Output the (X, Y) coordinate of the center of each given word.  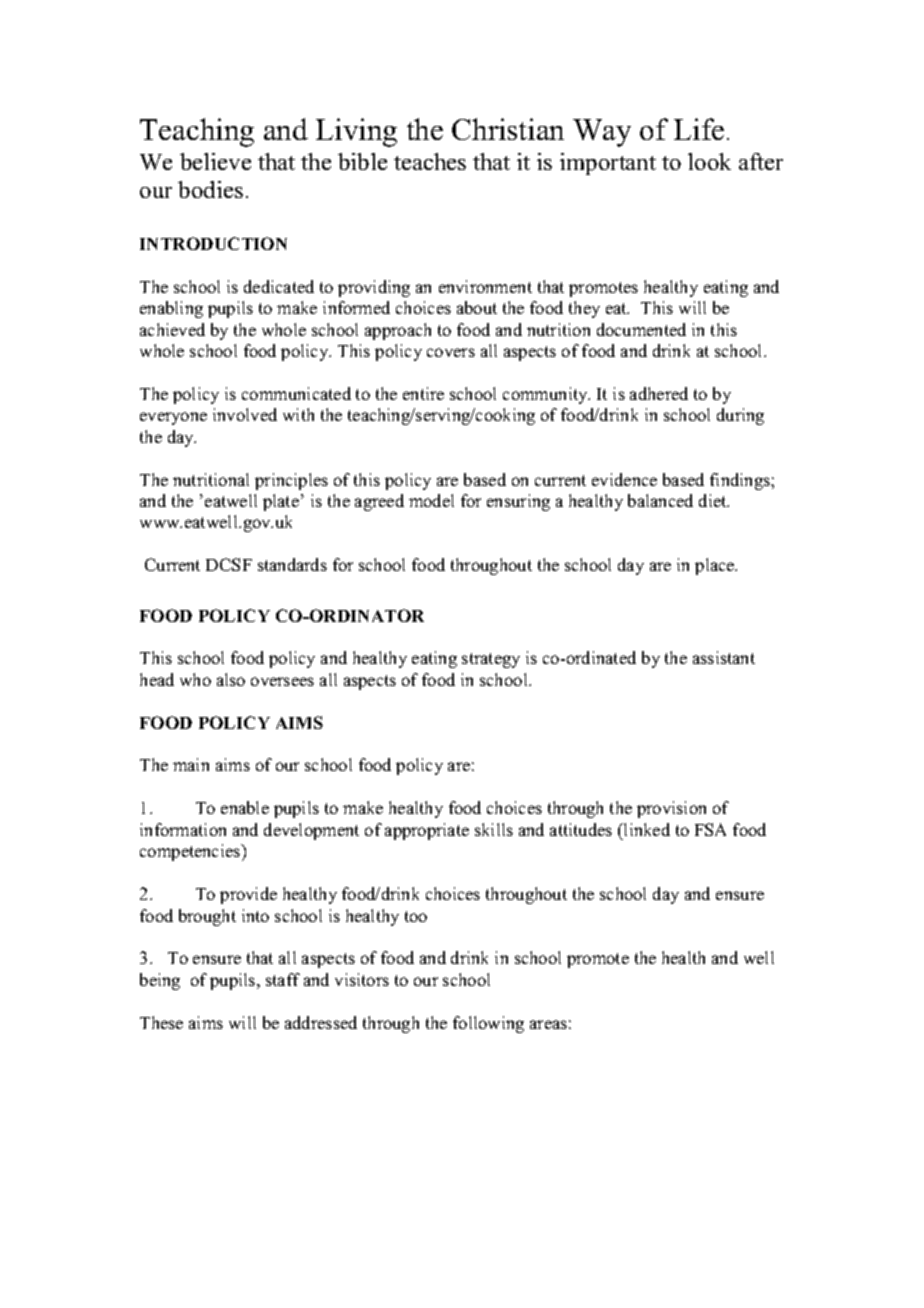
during (740, 416)
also (231, 679)
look (709, 161)
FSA (710, 829)
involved (245, 414)
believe (215, 161)
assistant (724, 657)
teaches (430, 161)
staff (283, 979)
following (488, 1024)
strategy (491, 660)
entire (423, 393)
